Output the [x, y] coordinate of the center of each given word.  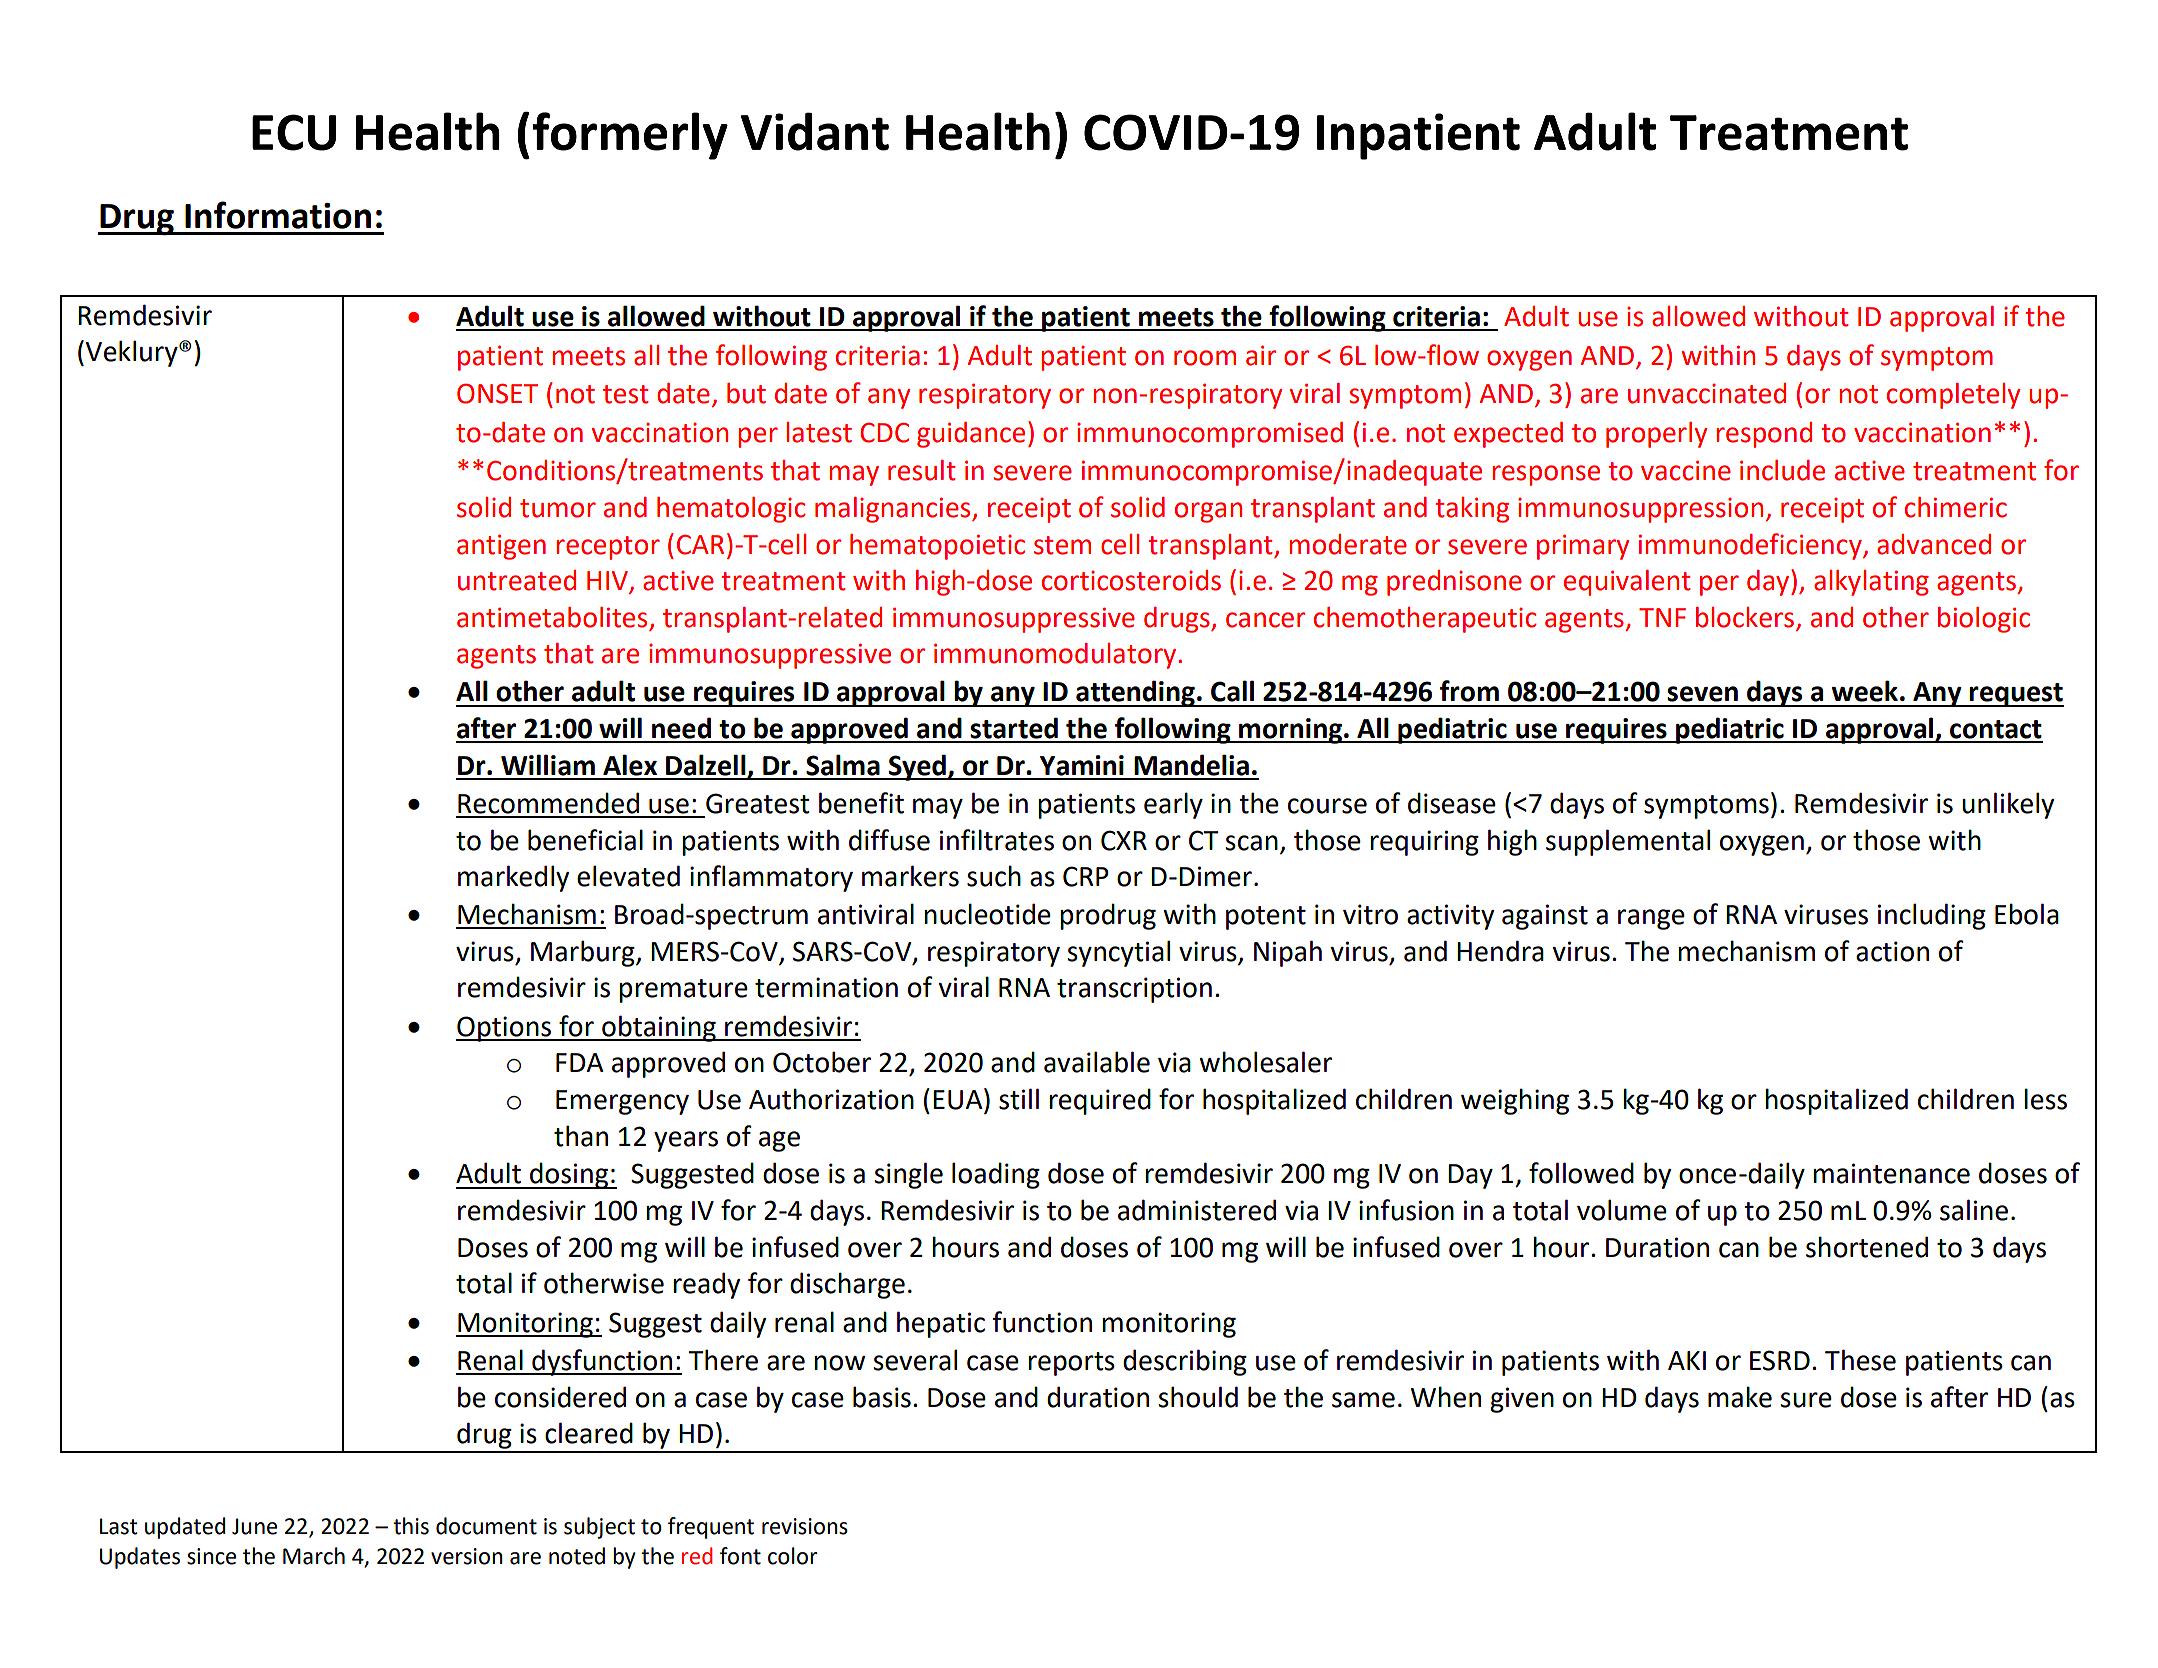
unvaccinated [1707, 393]
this [411, 1526]
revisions [805, 1526]
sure [1806, 1400]
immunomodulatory [1056, 656]
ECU [294, 132]
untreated [517, 580]
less [2045, 1099]
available [1097, 1062]
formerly [630, 136]
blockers [1745, 617]
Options [505, 1029]
